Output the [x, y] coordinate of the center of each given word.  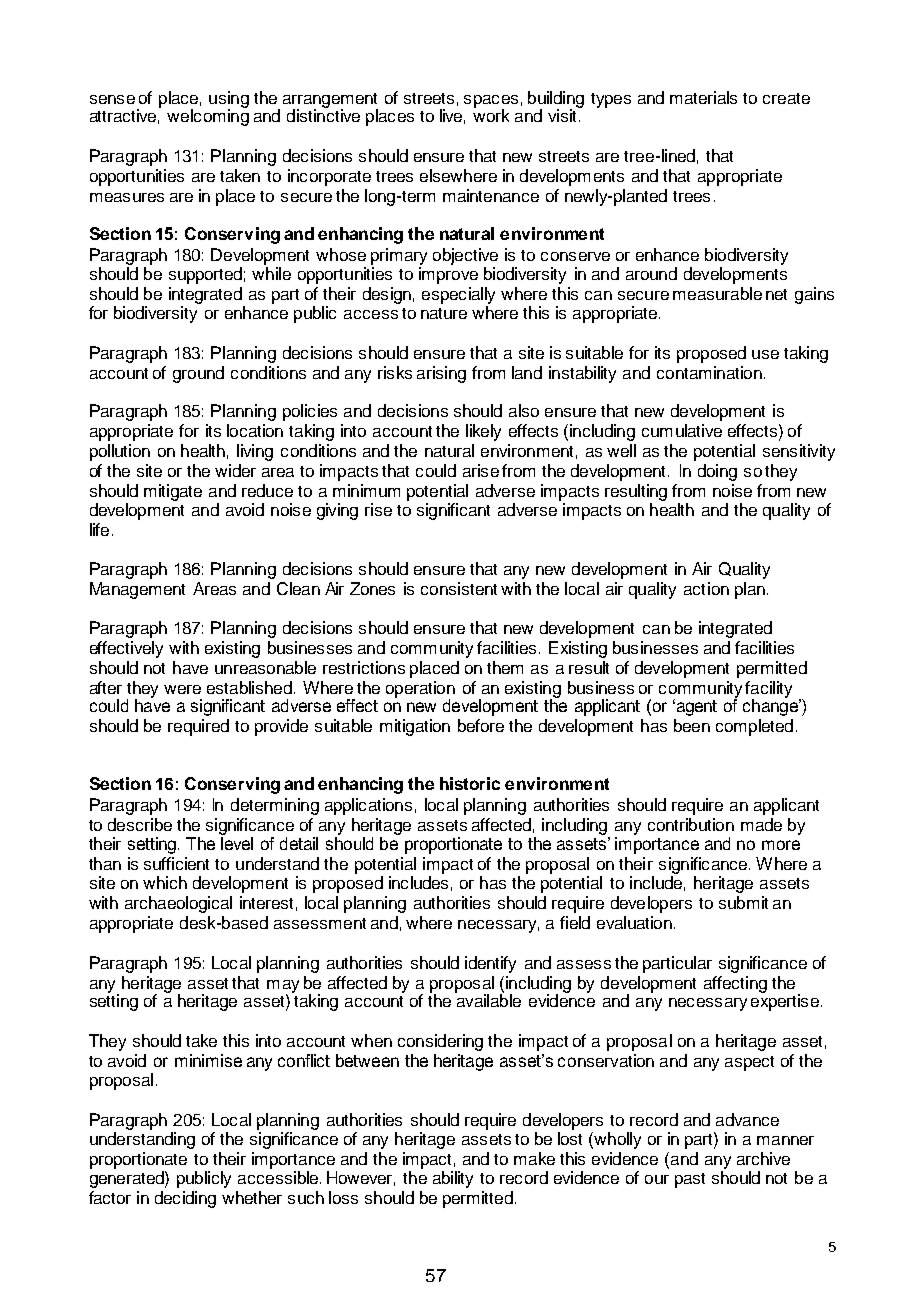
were [182, 689]
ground [198, 374]
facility [768, 690]
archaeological [178, 904]
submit [743, 902]
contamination [709, 372]
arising [441, 374]
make [534, 1158]
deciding [185, 1199]
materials [703, 97]
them [505, 667]
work [491, 114]
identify [490, 964]
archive [763, 1158]
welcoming [208, 116]
